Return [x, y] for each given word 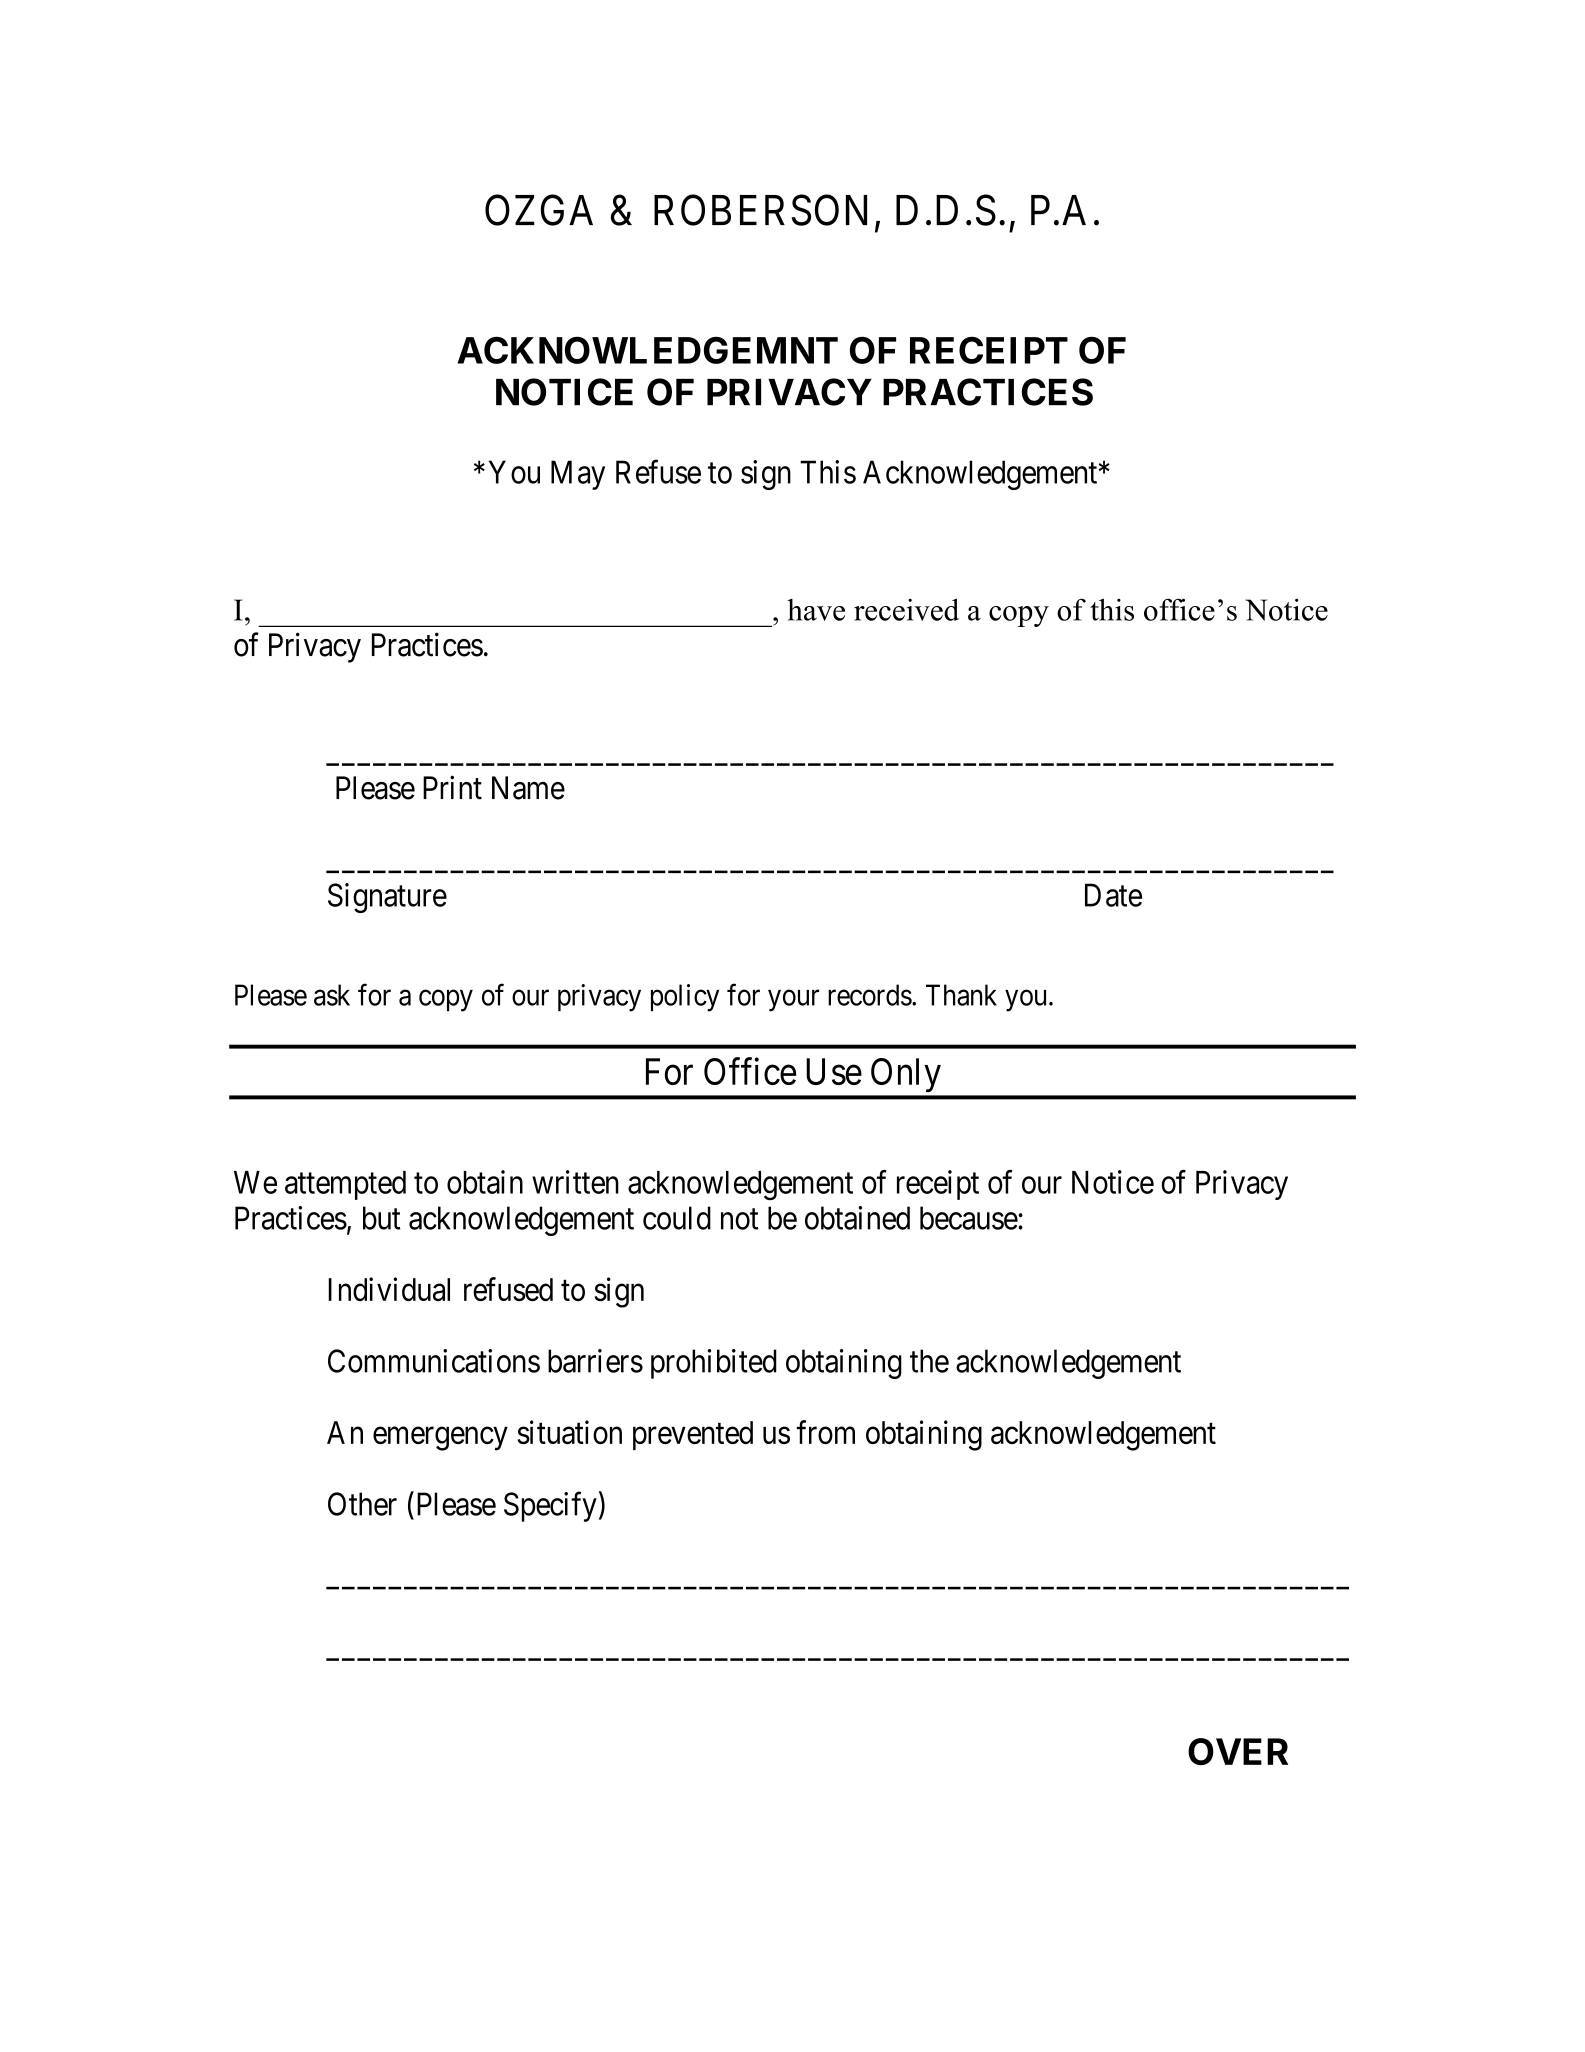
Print [452, 787]
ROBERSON [760, 210]
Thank [961, 995]
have [816, 610]
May [578, 475]
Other [362, 1504]
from [826, 1432]
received [906, 609]
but [382, 1218]
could [677, 1218]
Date [1113, 895]
